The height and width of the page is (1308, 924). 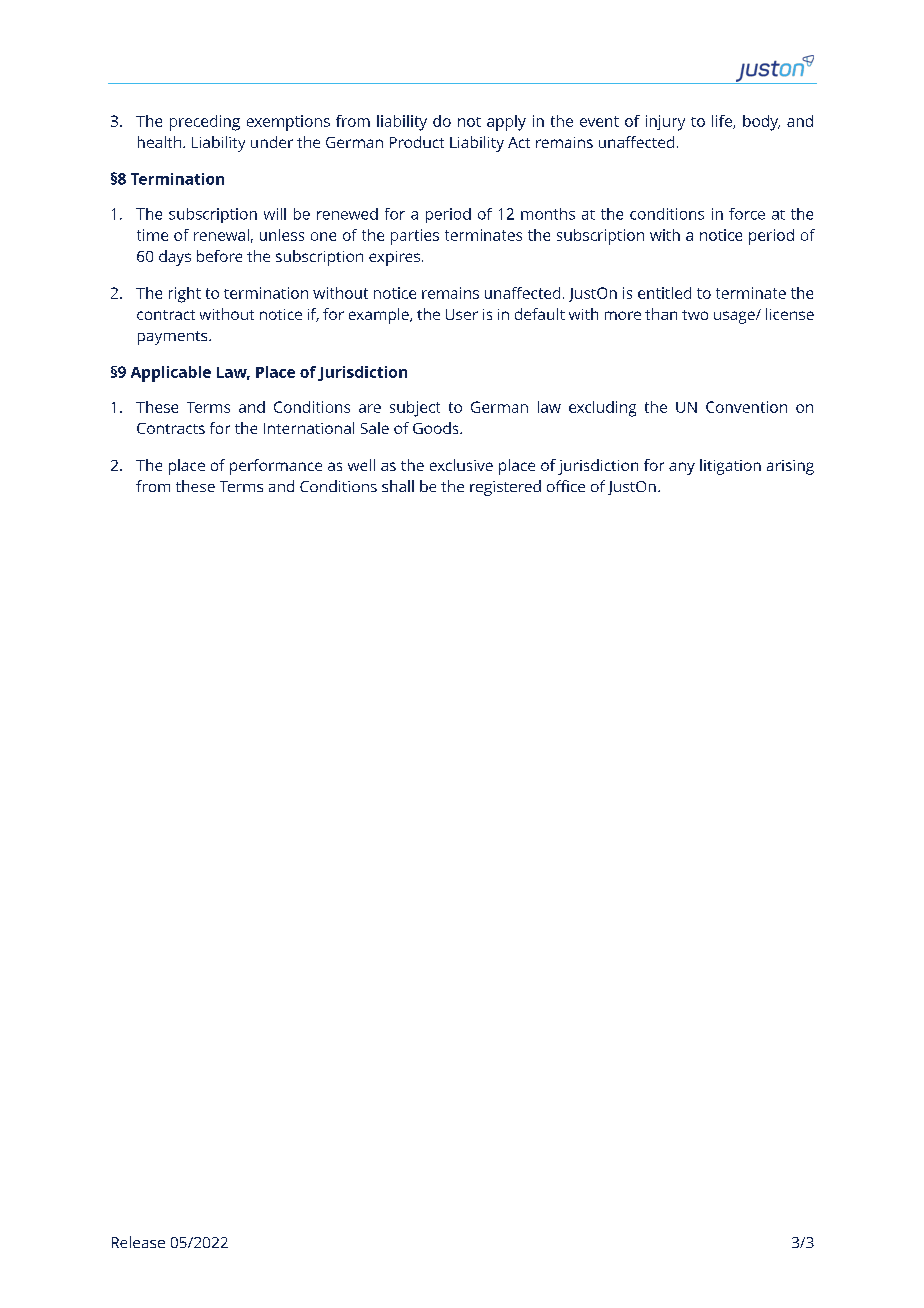 I want to click on Release, so click(x=138, y=1242).
